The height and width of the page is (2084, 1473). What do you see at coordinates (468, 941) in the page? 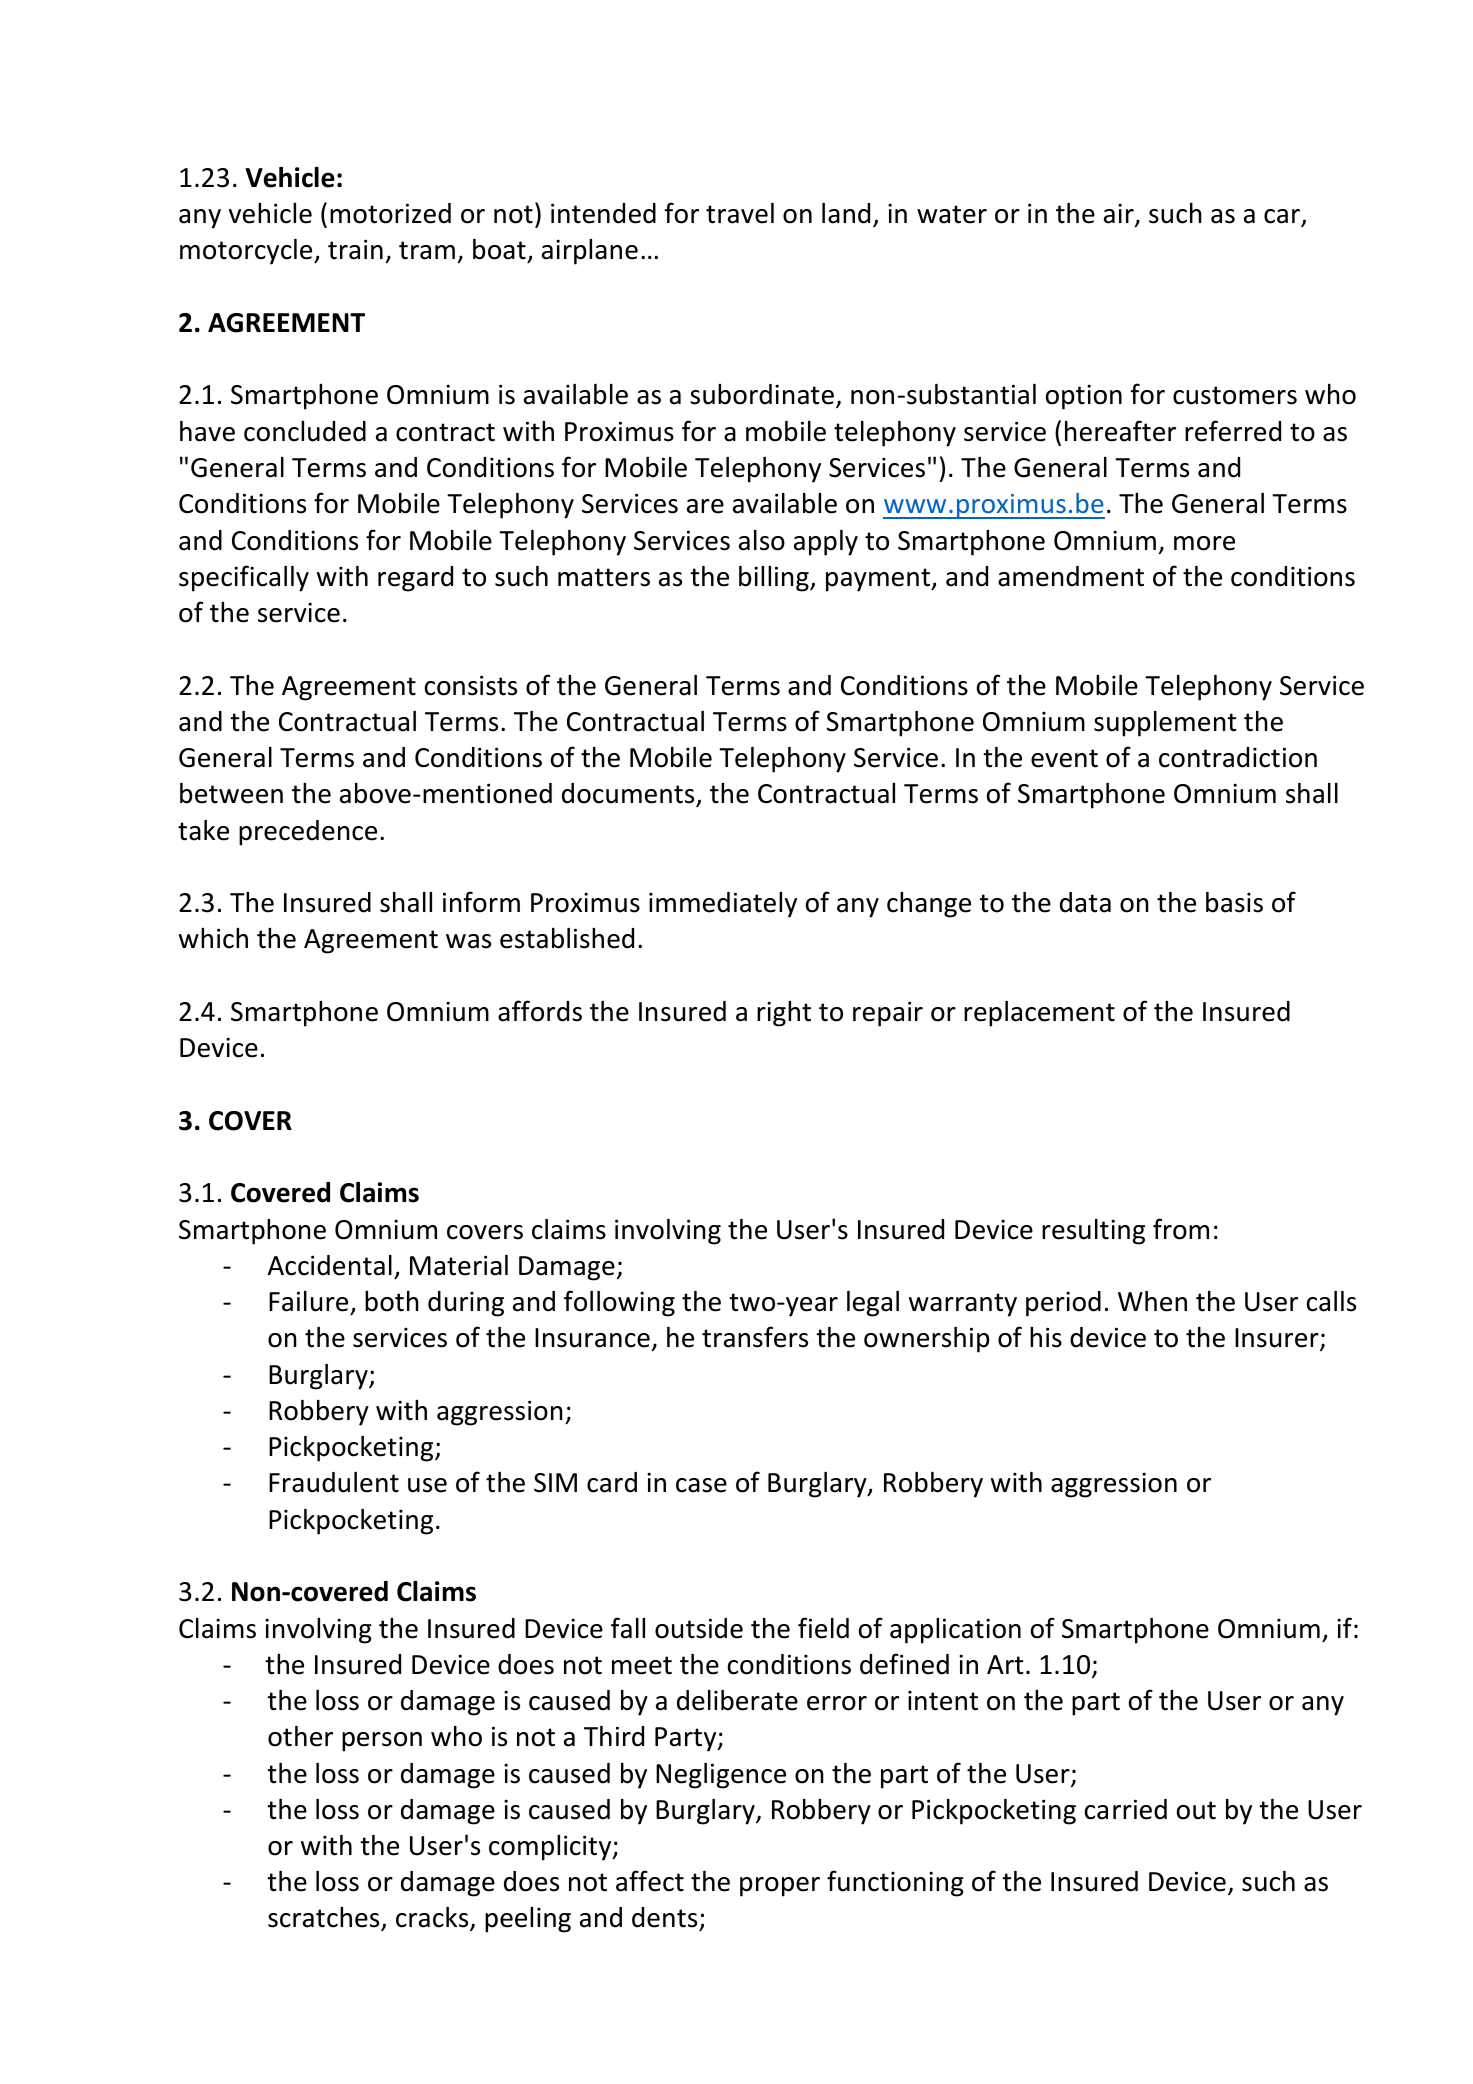
I see `was` at bounding box center [468, 941].
